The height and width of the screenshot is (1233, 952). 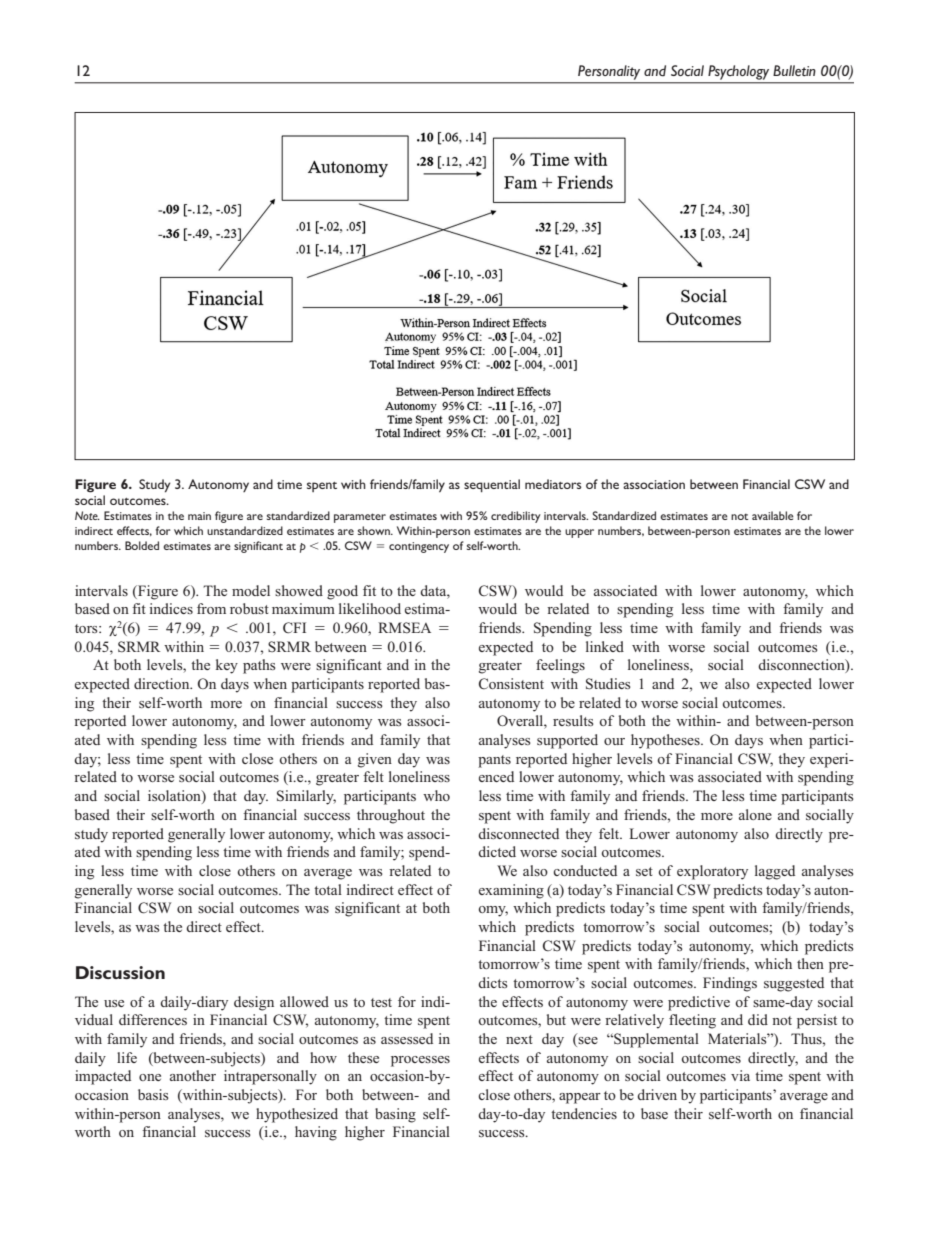 I want to click on linked, so click(x=605, y=646).
